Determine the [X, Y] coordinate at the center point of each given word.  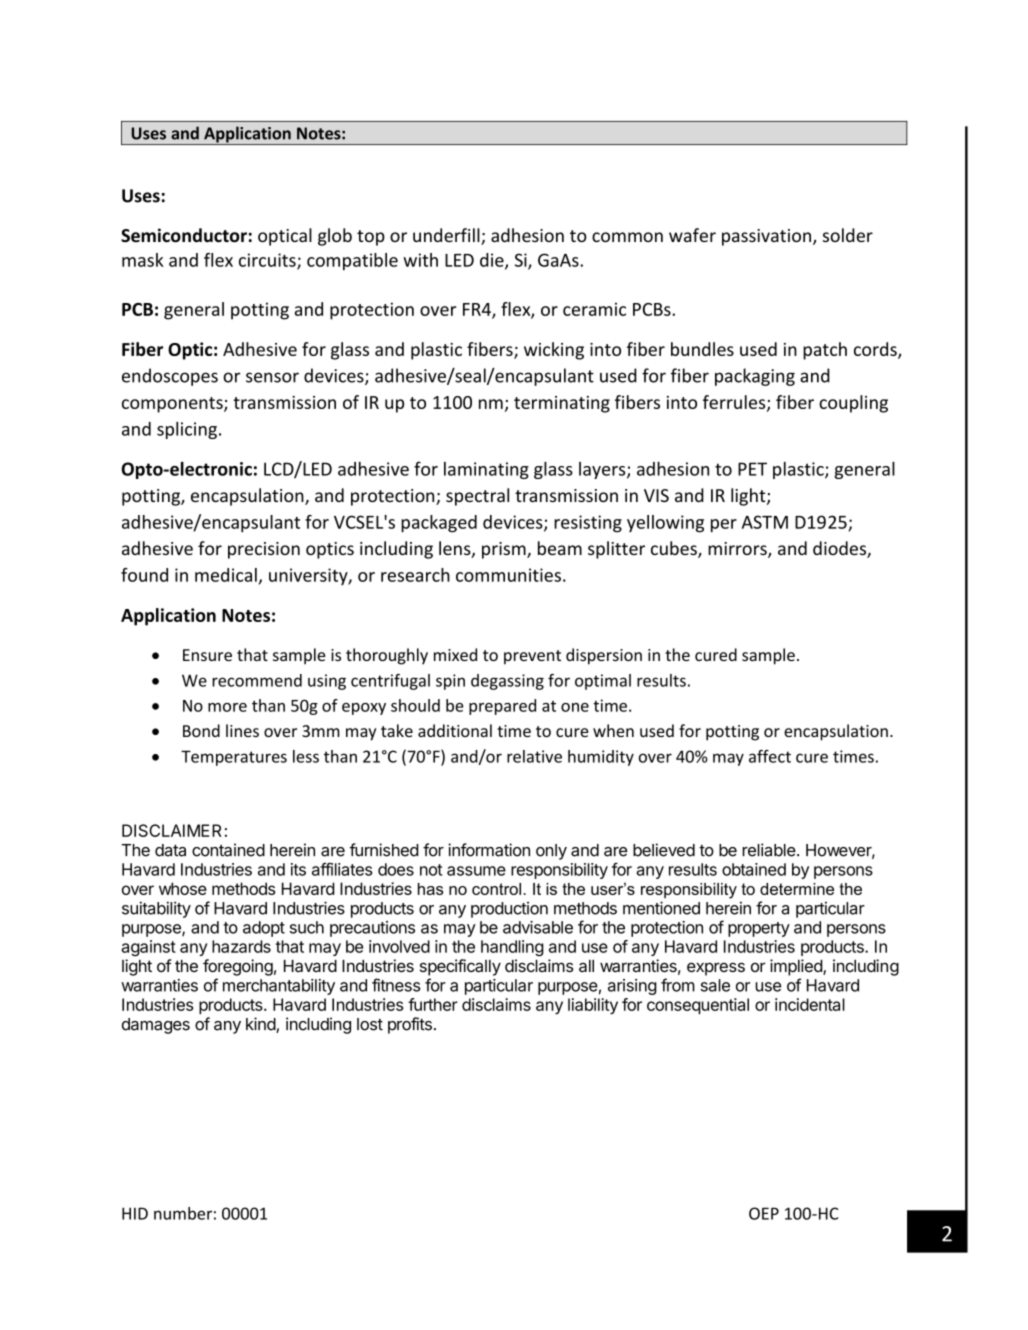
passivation [766, 237]
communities [508, 575]
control [496, 889]
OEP [764, 1213]
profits [410, 1025]
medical [226, 575]
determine [797, 889]
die [493, 261]
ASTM [765, 522]
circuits [268, 261]
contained [228, 850]
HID [135, 1213]
